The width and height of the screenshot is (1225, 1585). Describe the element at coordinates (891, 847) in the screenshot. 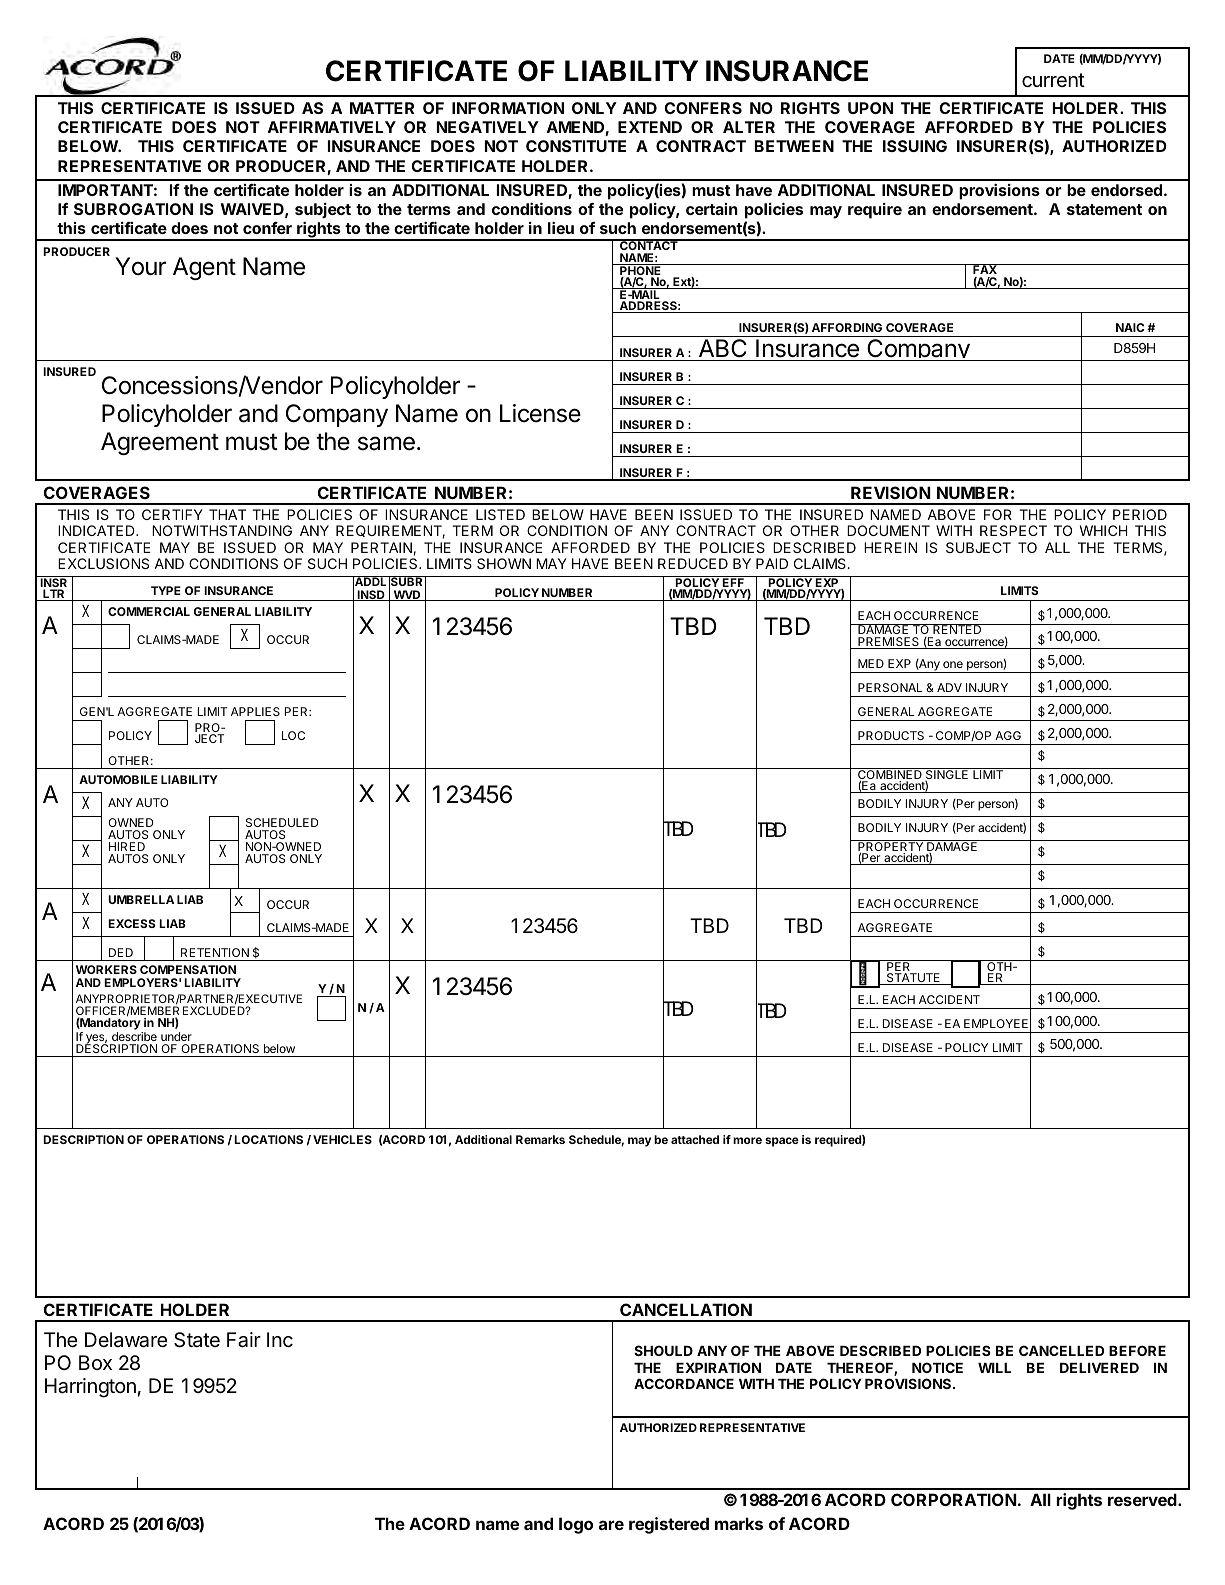

I see `PROPERTY` at that location.
